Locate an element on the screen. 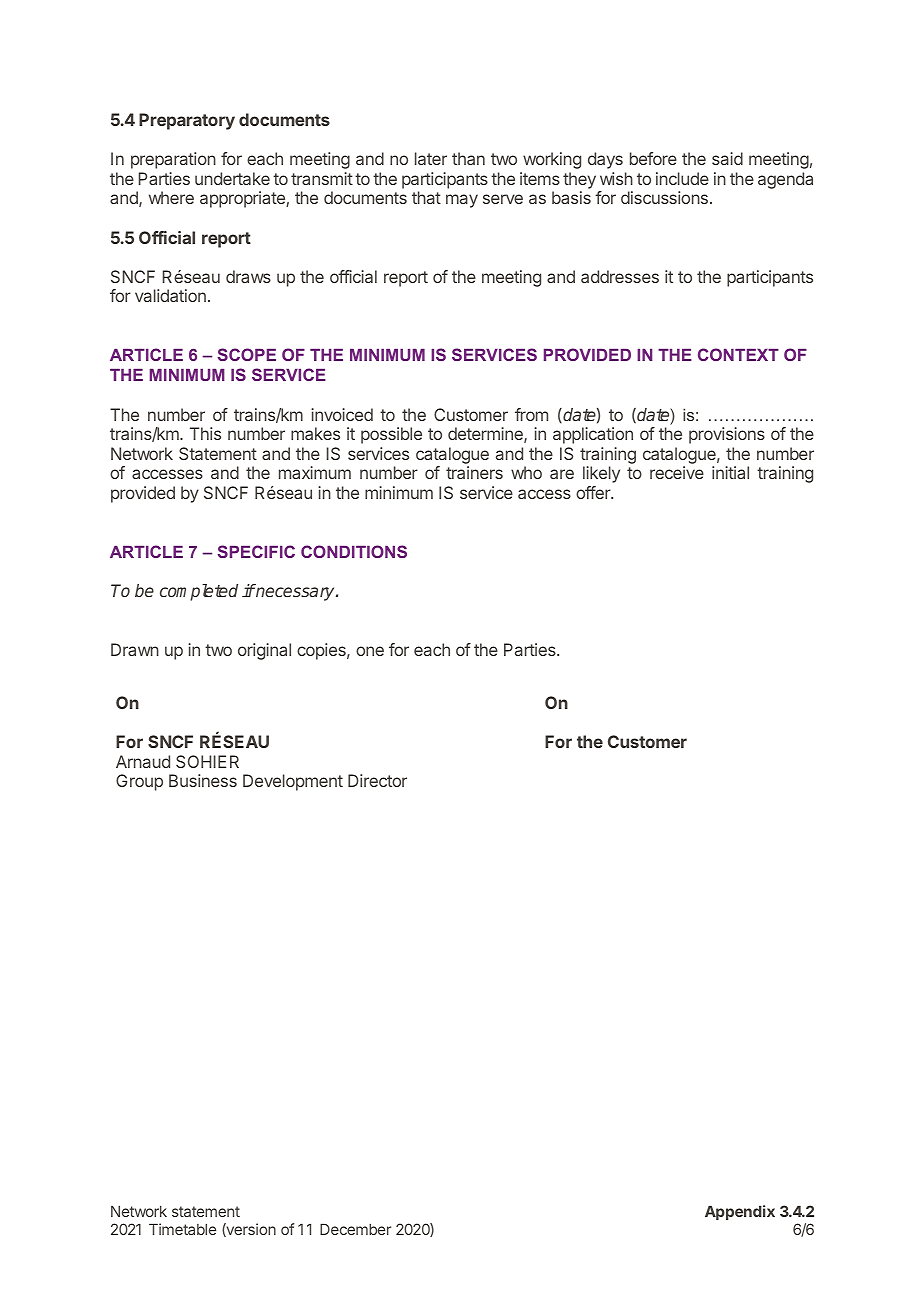  one is located at coordinates (370, 651).
